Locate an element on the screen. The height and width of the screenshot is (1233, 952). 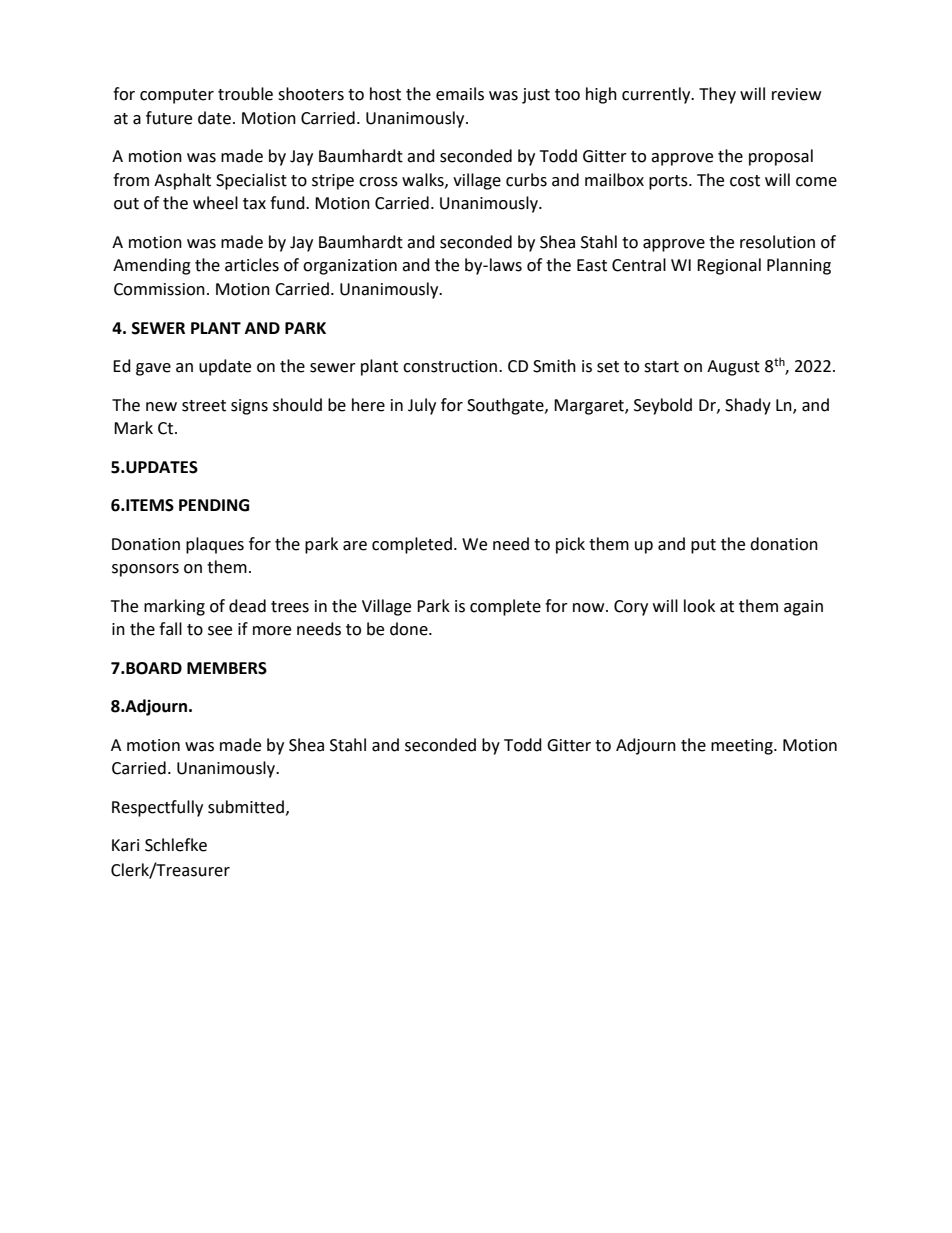
future is located at coordinates (169, 118).
